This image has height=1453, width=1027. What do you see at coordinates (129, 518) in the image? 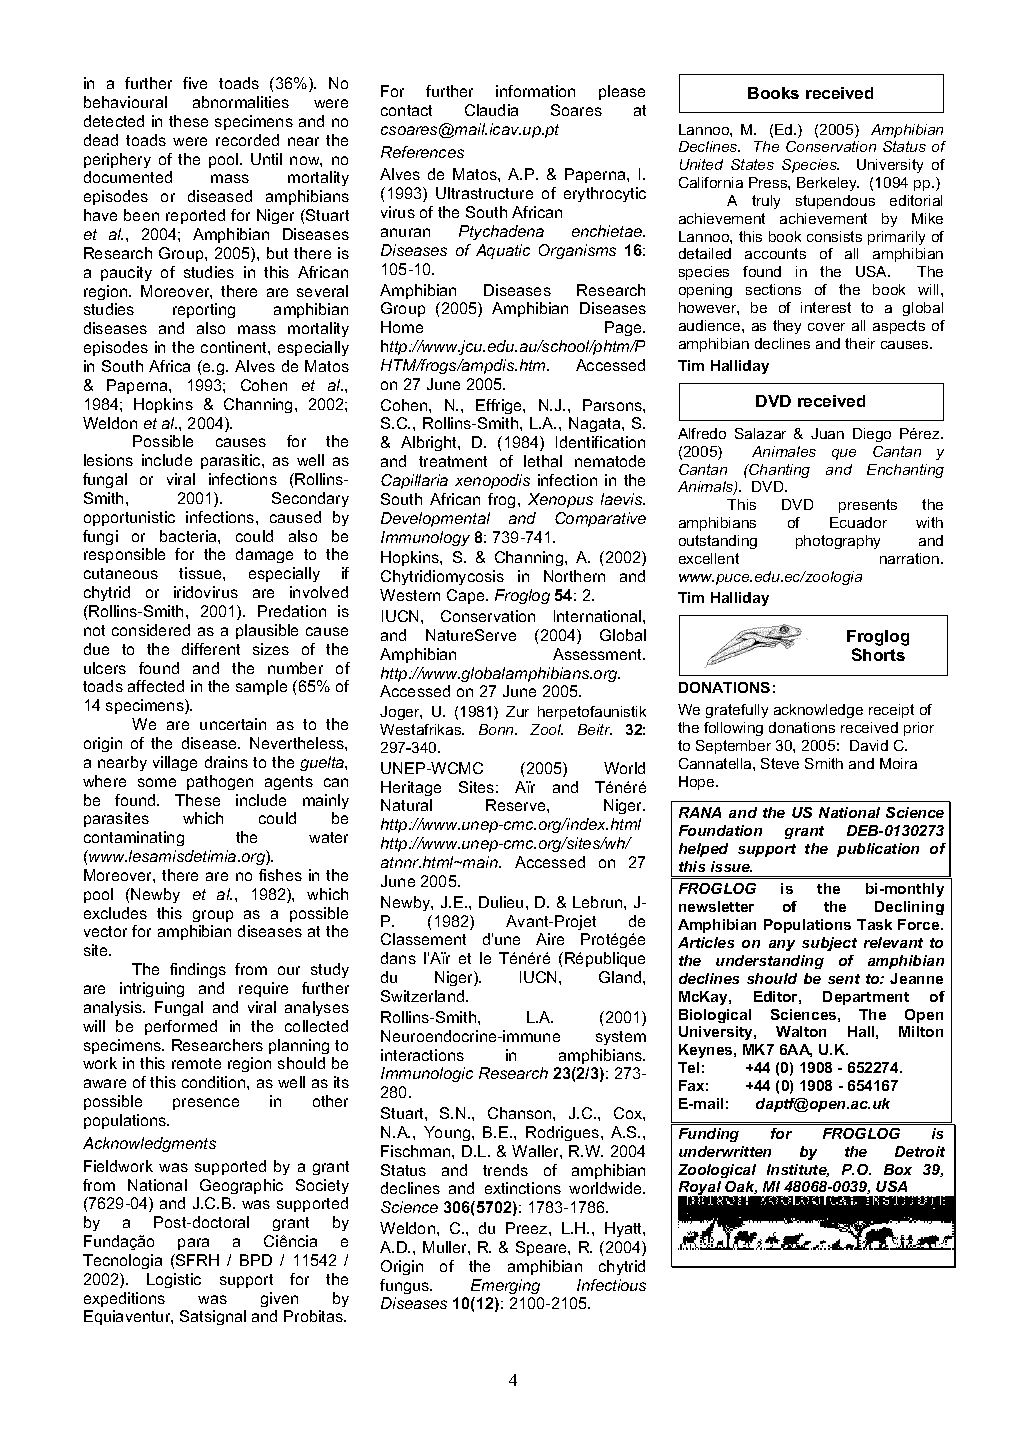
I see `opportunistic` at bounding box center [129, 518].
